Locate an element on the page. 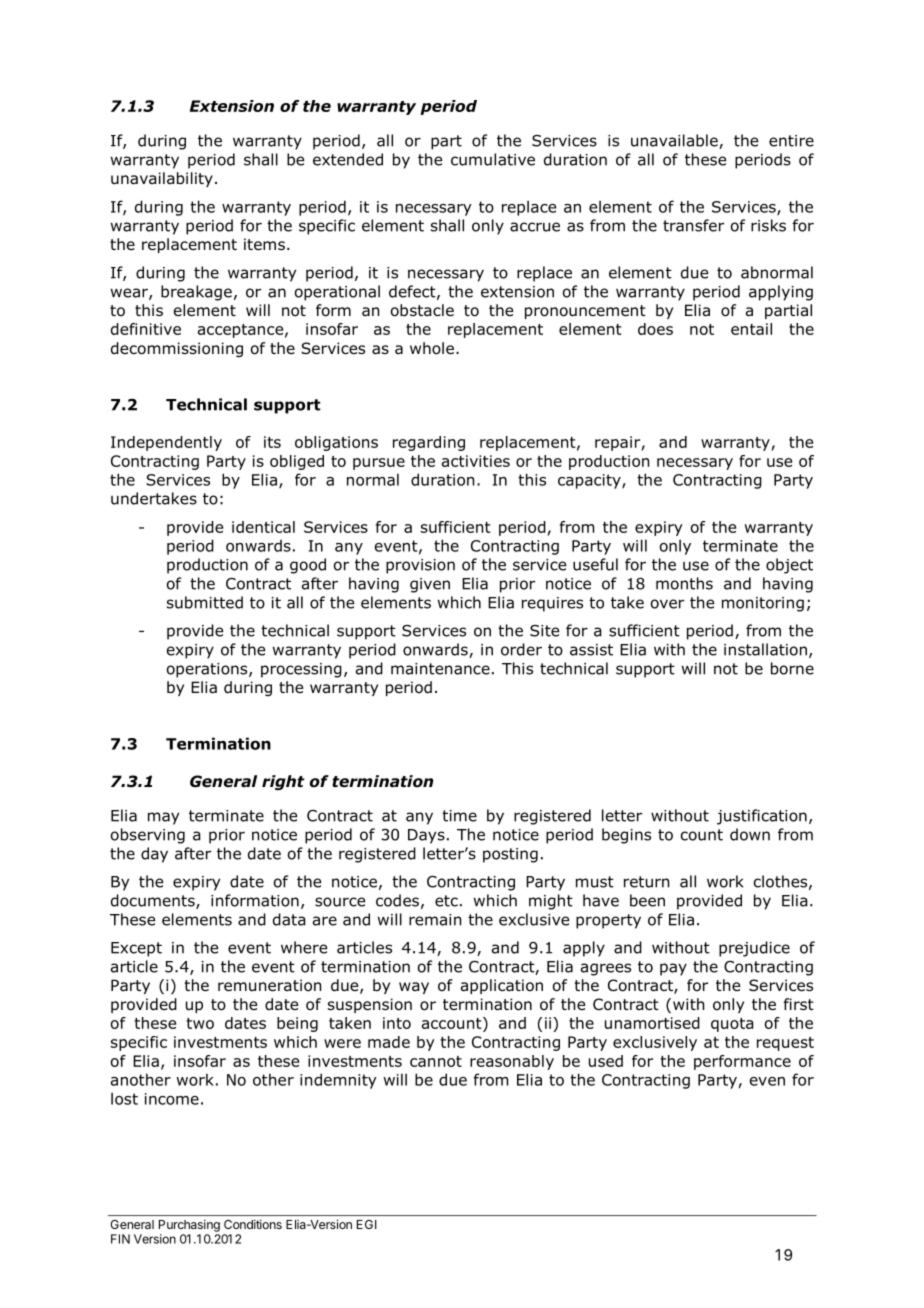  identical is located at coordinates (263, 527).
